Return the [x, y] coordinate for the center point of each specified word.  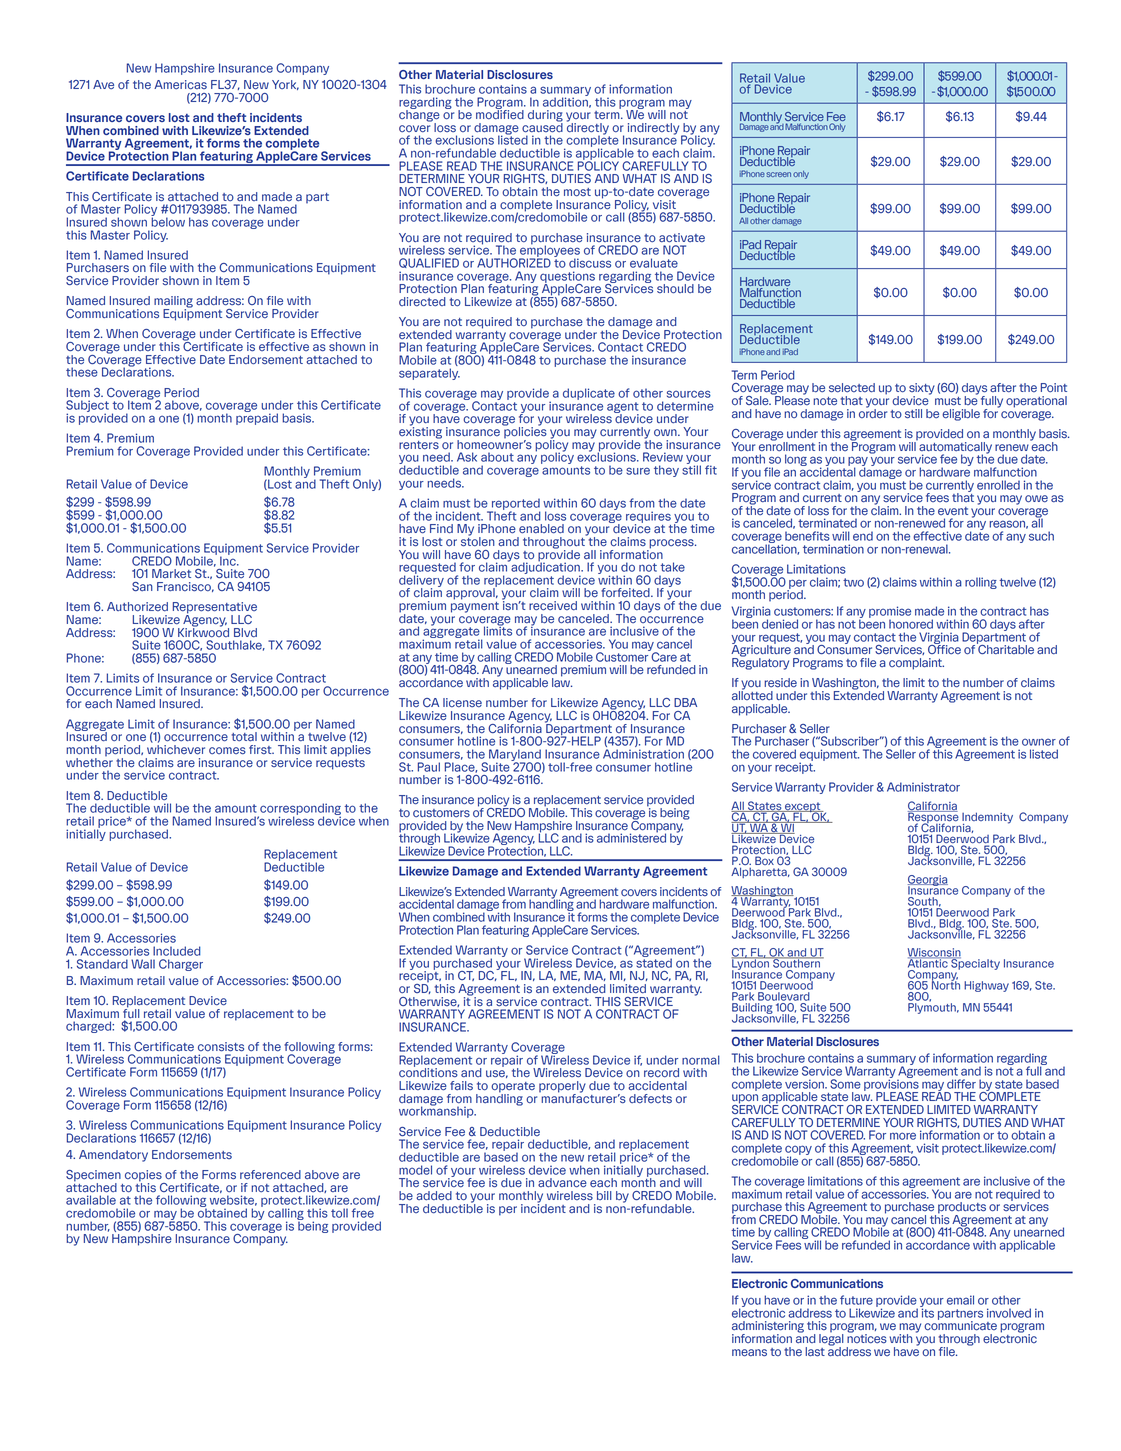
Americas [180, 85]
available [91, 1200]
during [545, 117]
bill [604, 1195]
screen [778, 174]
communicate [960, 1325]
